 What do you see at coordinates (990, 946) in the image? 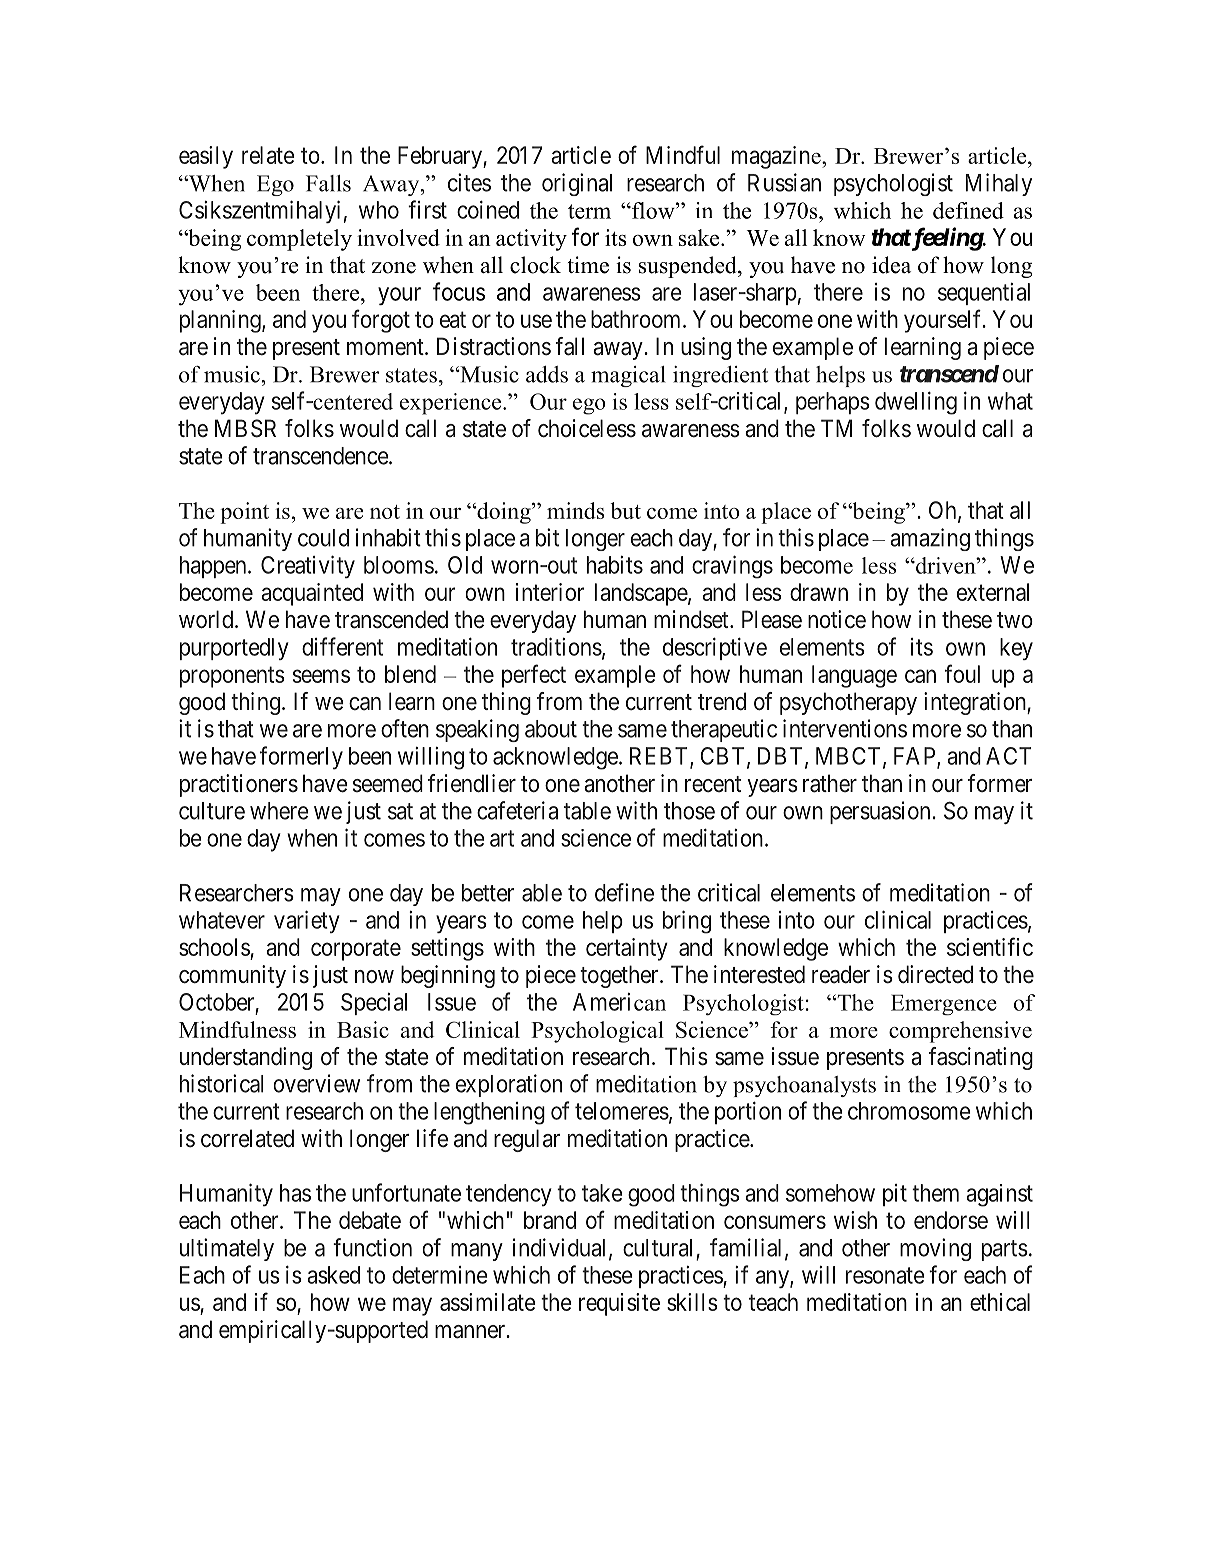
I see `scientific` at bounding box center [990, 946].
